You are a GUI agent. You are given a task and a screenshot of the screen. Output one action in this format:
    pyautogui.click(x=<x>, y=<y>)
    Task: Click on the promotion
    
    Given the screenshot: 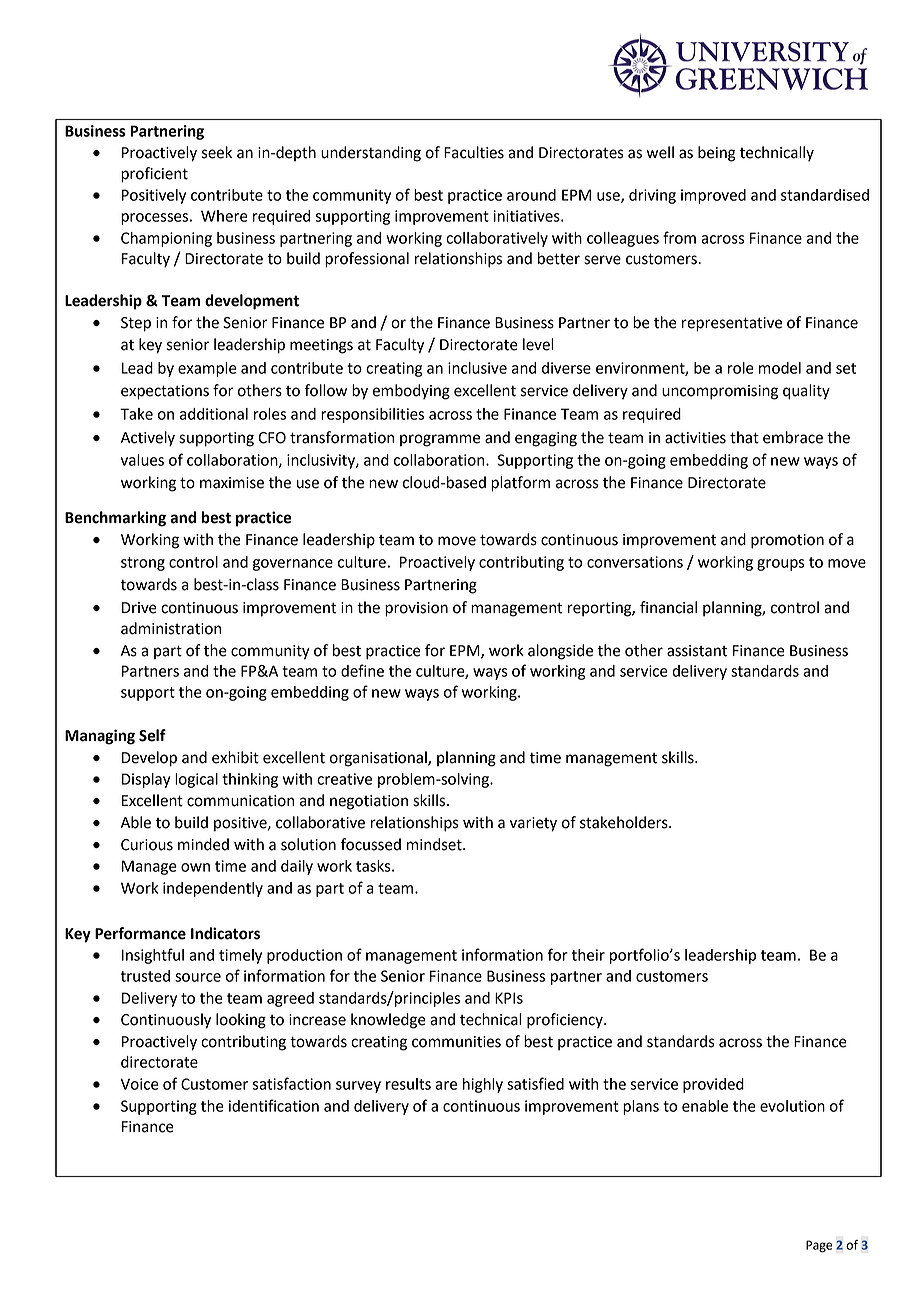 What is the action you would take?
    pyautogui.click(x=787, y=541)
